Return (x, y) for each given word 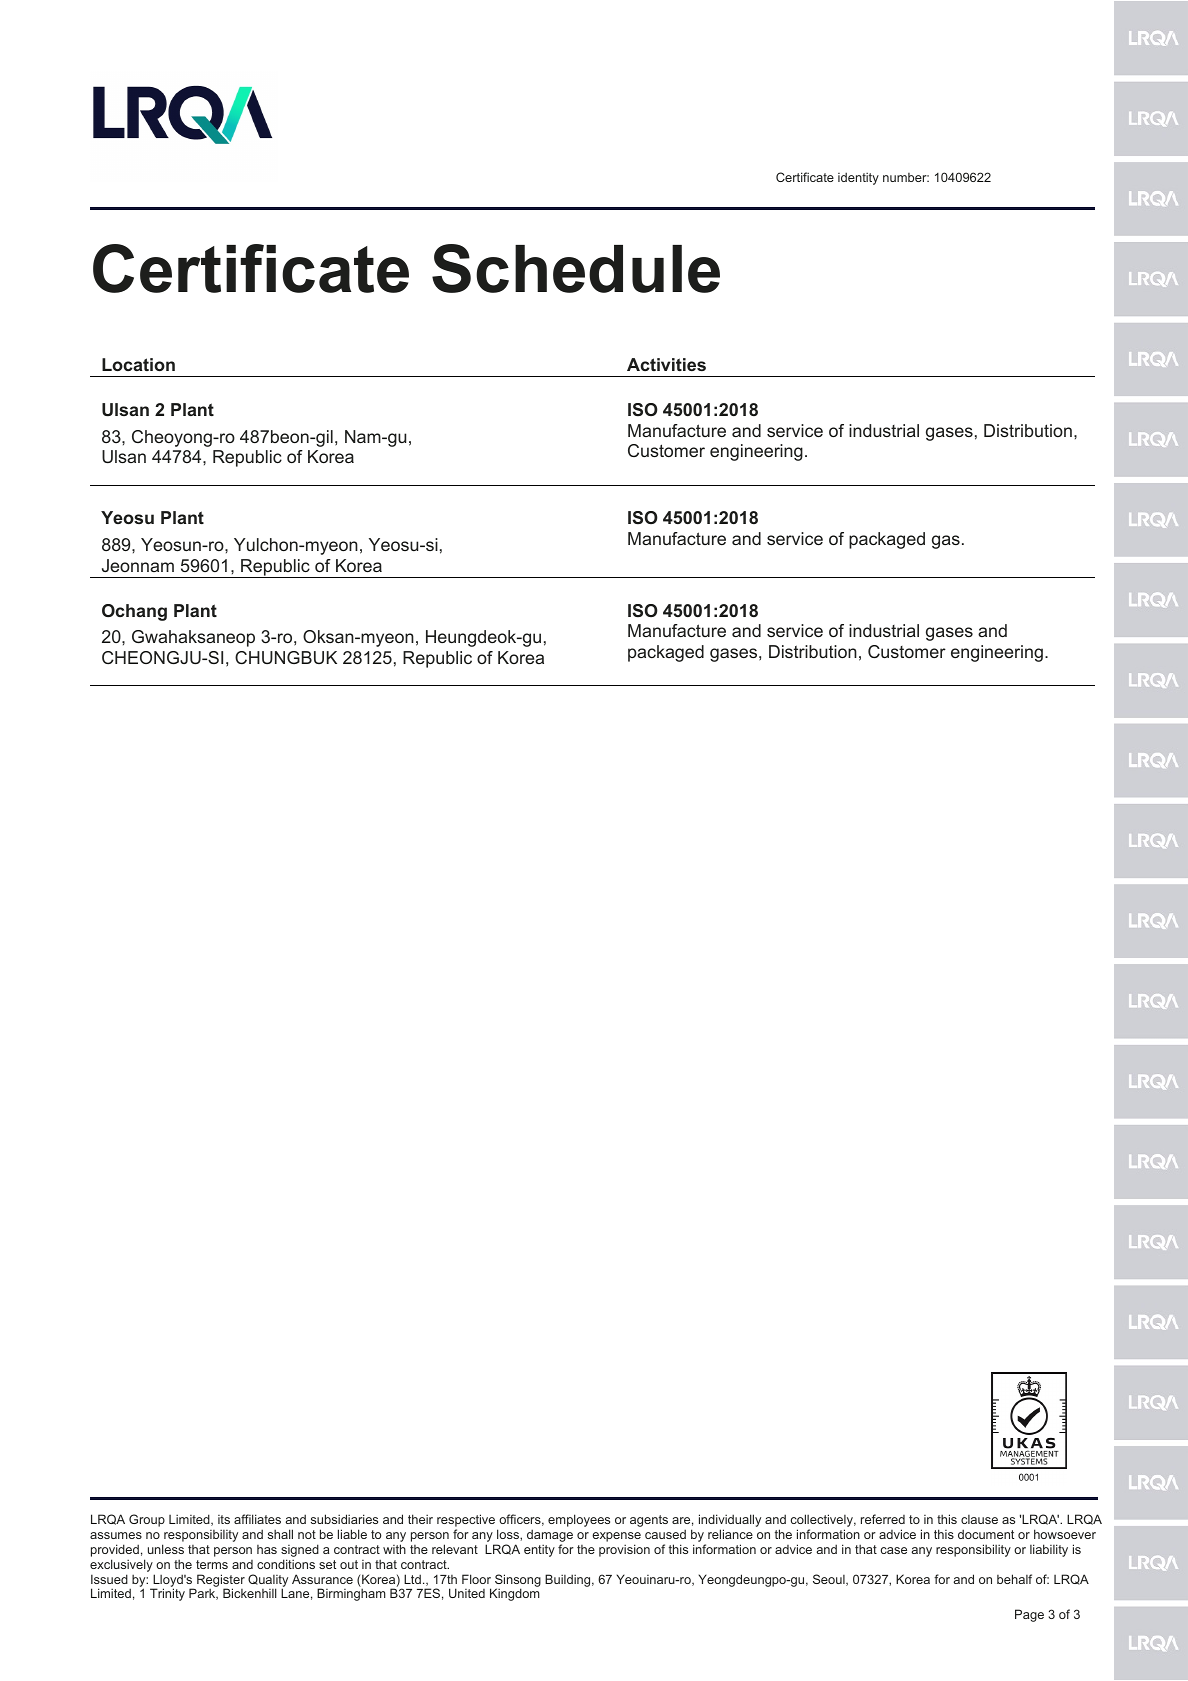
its (224, 1519)
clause (979, 1519)
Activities (666, 364)
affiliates (257, 1519)
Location (138, 364)
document (986, 1534)
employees (579, 1520)
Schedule (576, 268)
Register (221, 1581)
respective (466, 1520)
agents (649, 1521)
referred (883, 1519)
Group (147, 1520)
